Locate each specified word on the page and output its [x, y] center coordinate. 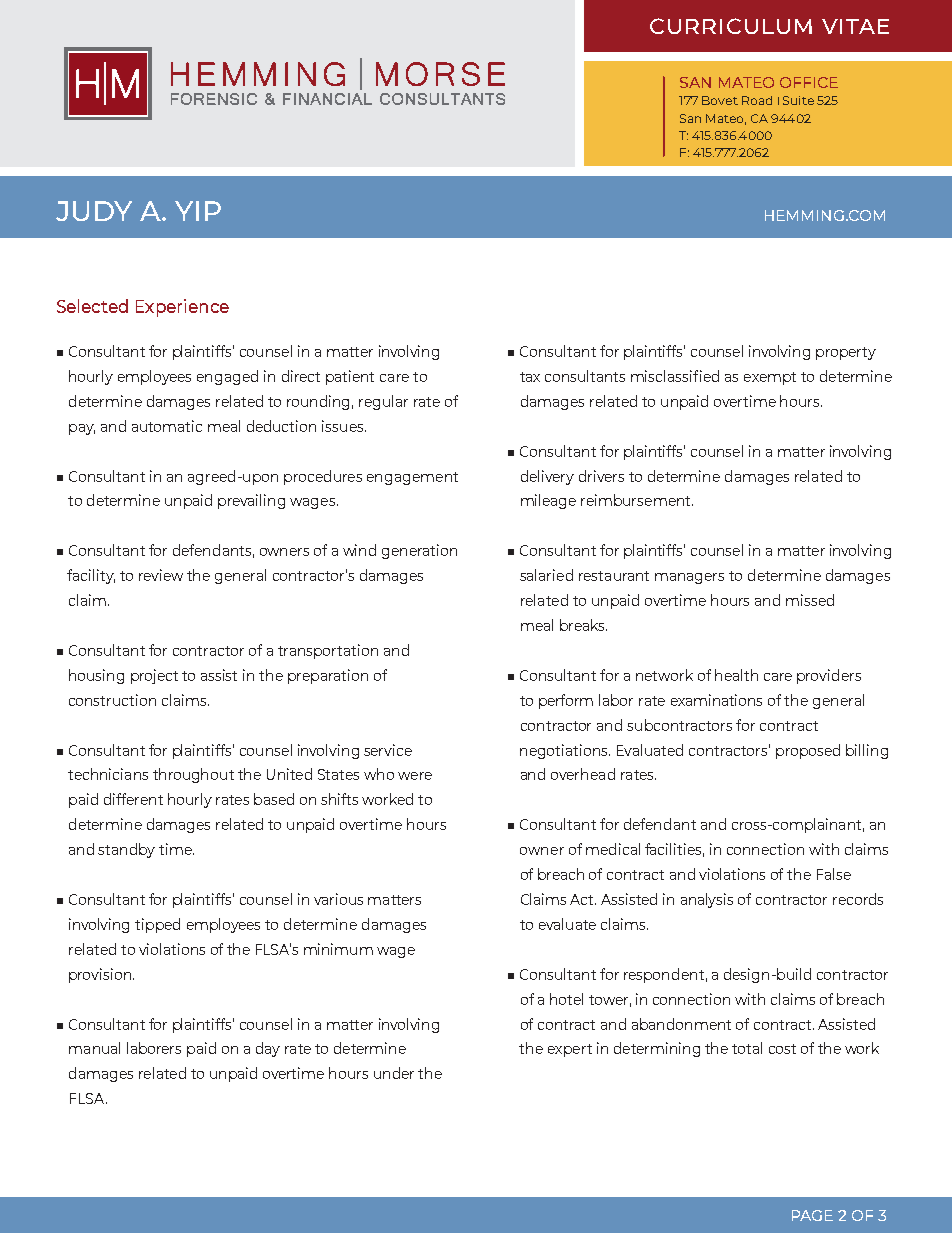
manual [94, 1048]
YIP [198, 211]
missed [810, 600]
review [161, 575]
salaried [546, 575]
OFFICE [809, 82]
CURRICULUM [731, 26]
